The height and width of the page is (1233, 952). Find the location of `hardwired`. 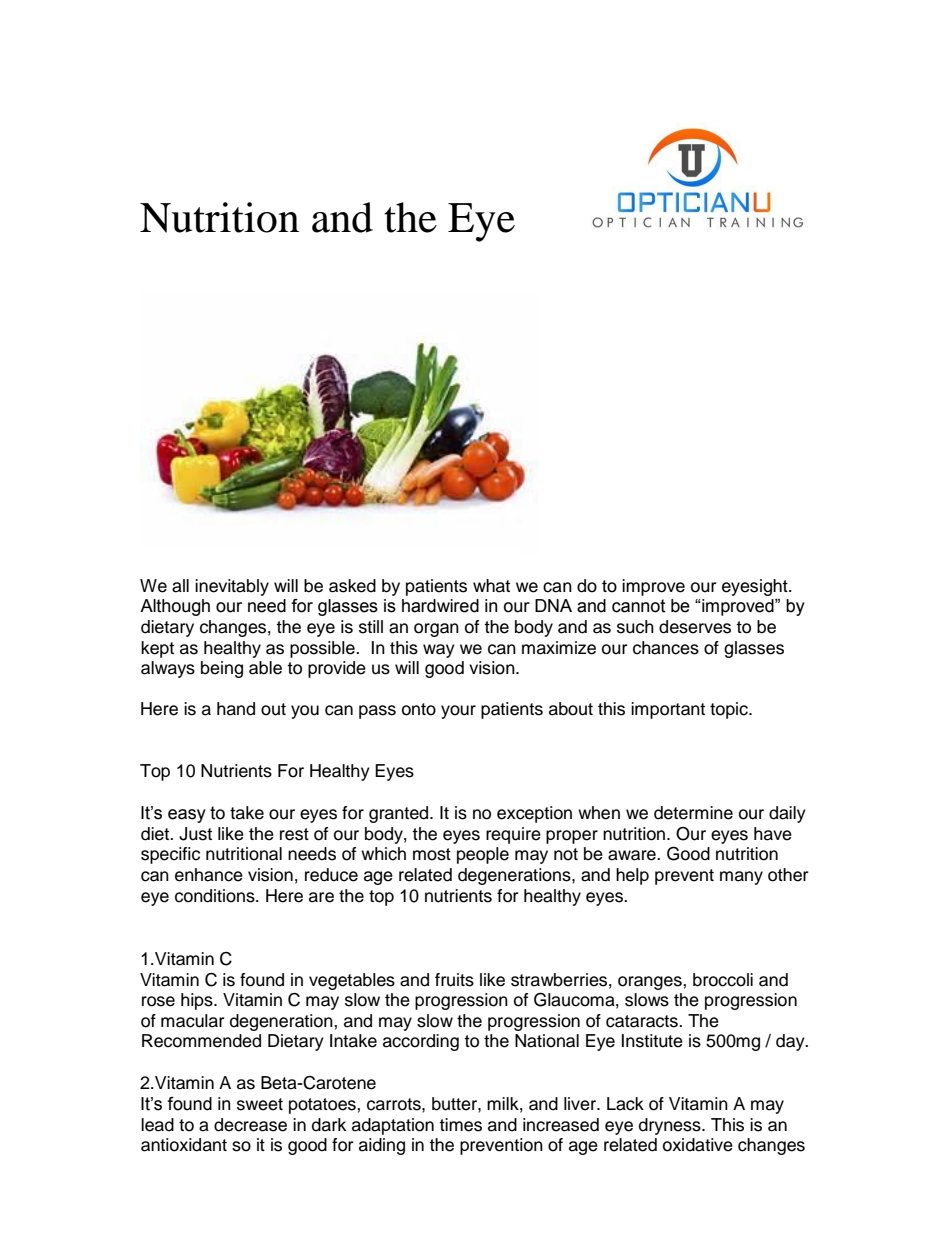

hardwired is located at coordinates (440, 606).
